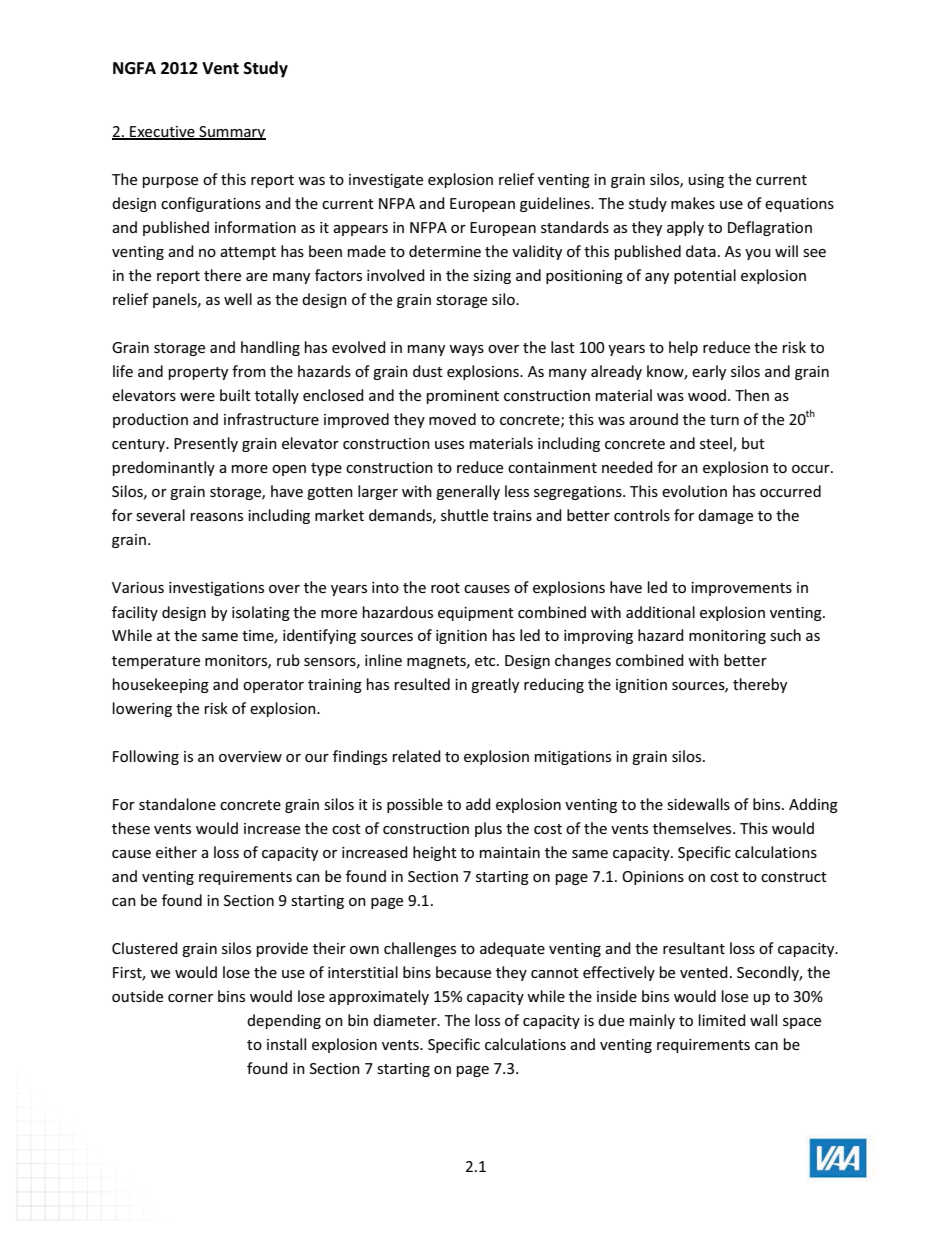  I want to click on steel, so click(717, 444).
